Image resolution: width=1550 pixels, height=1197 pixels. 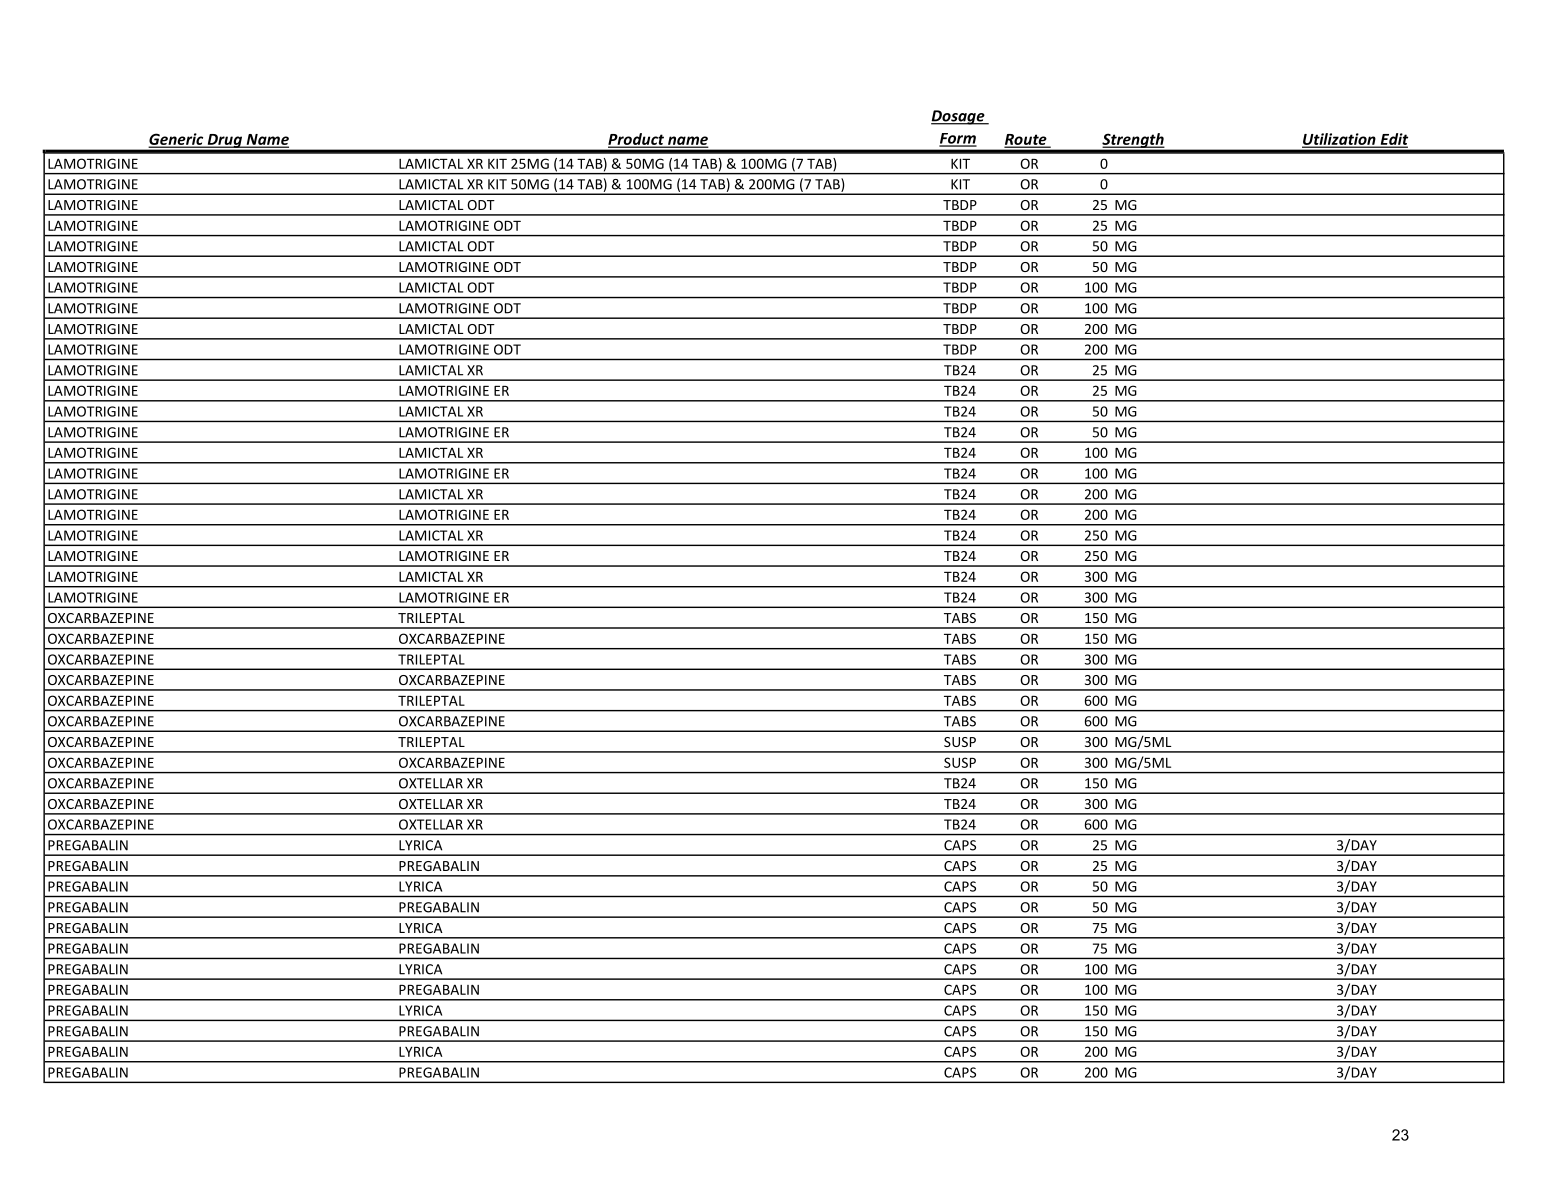 I want to click on Utilization, so click(x=1340, y=140).
